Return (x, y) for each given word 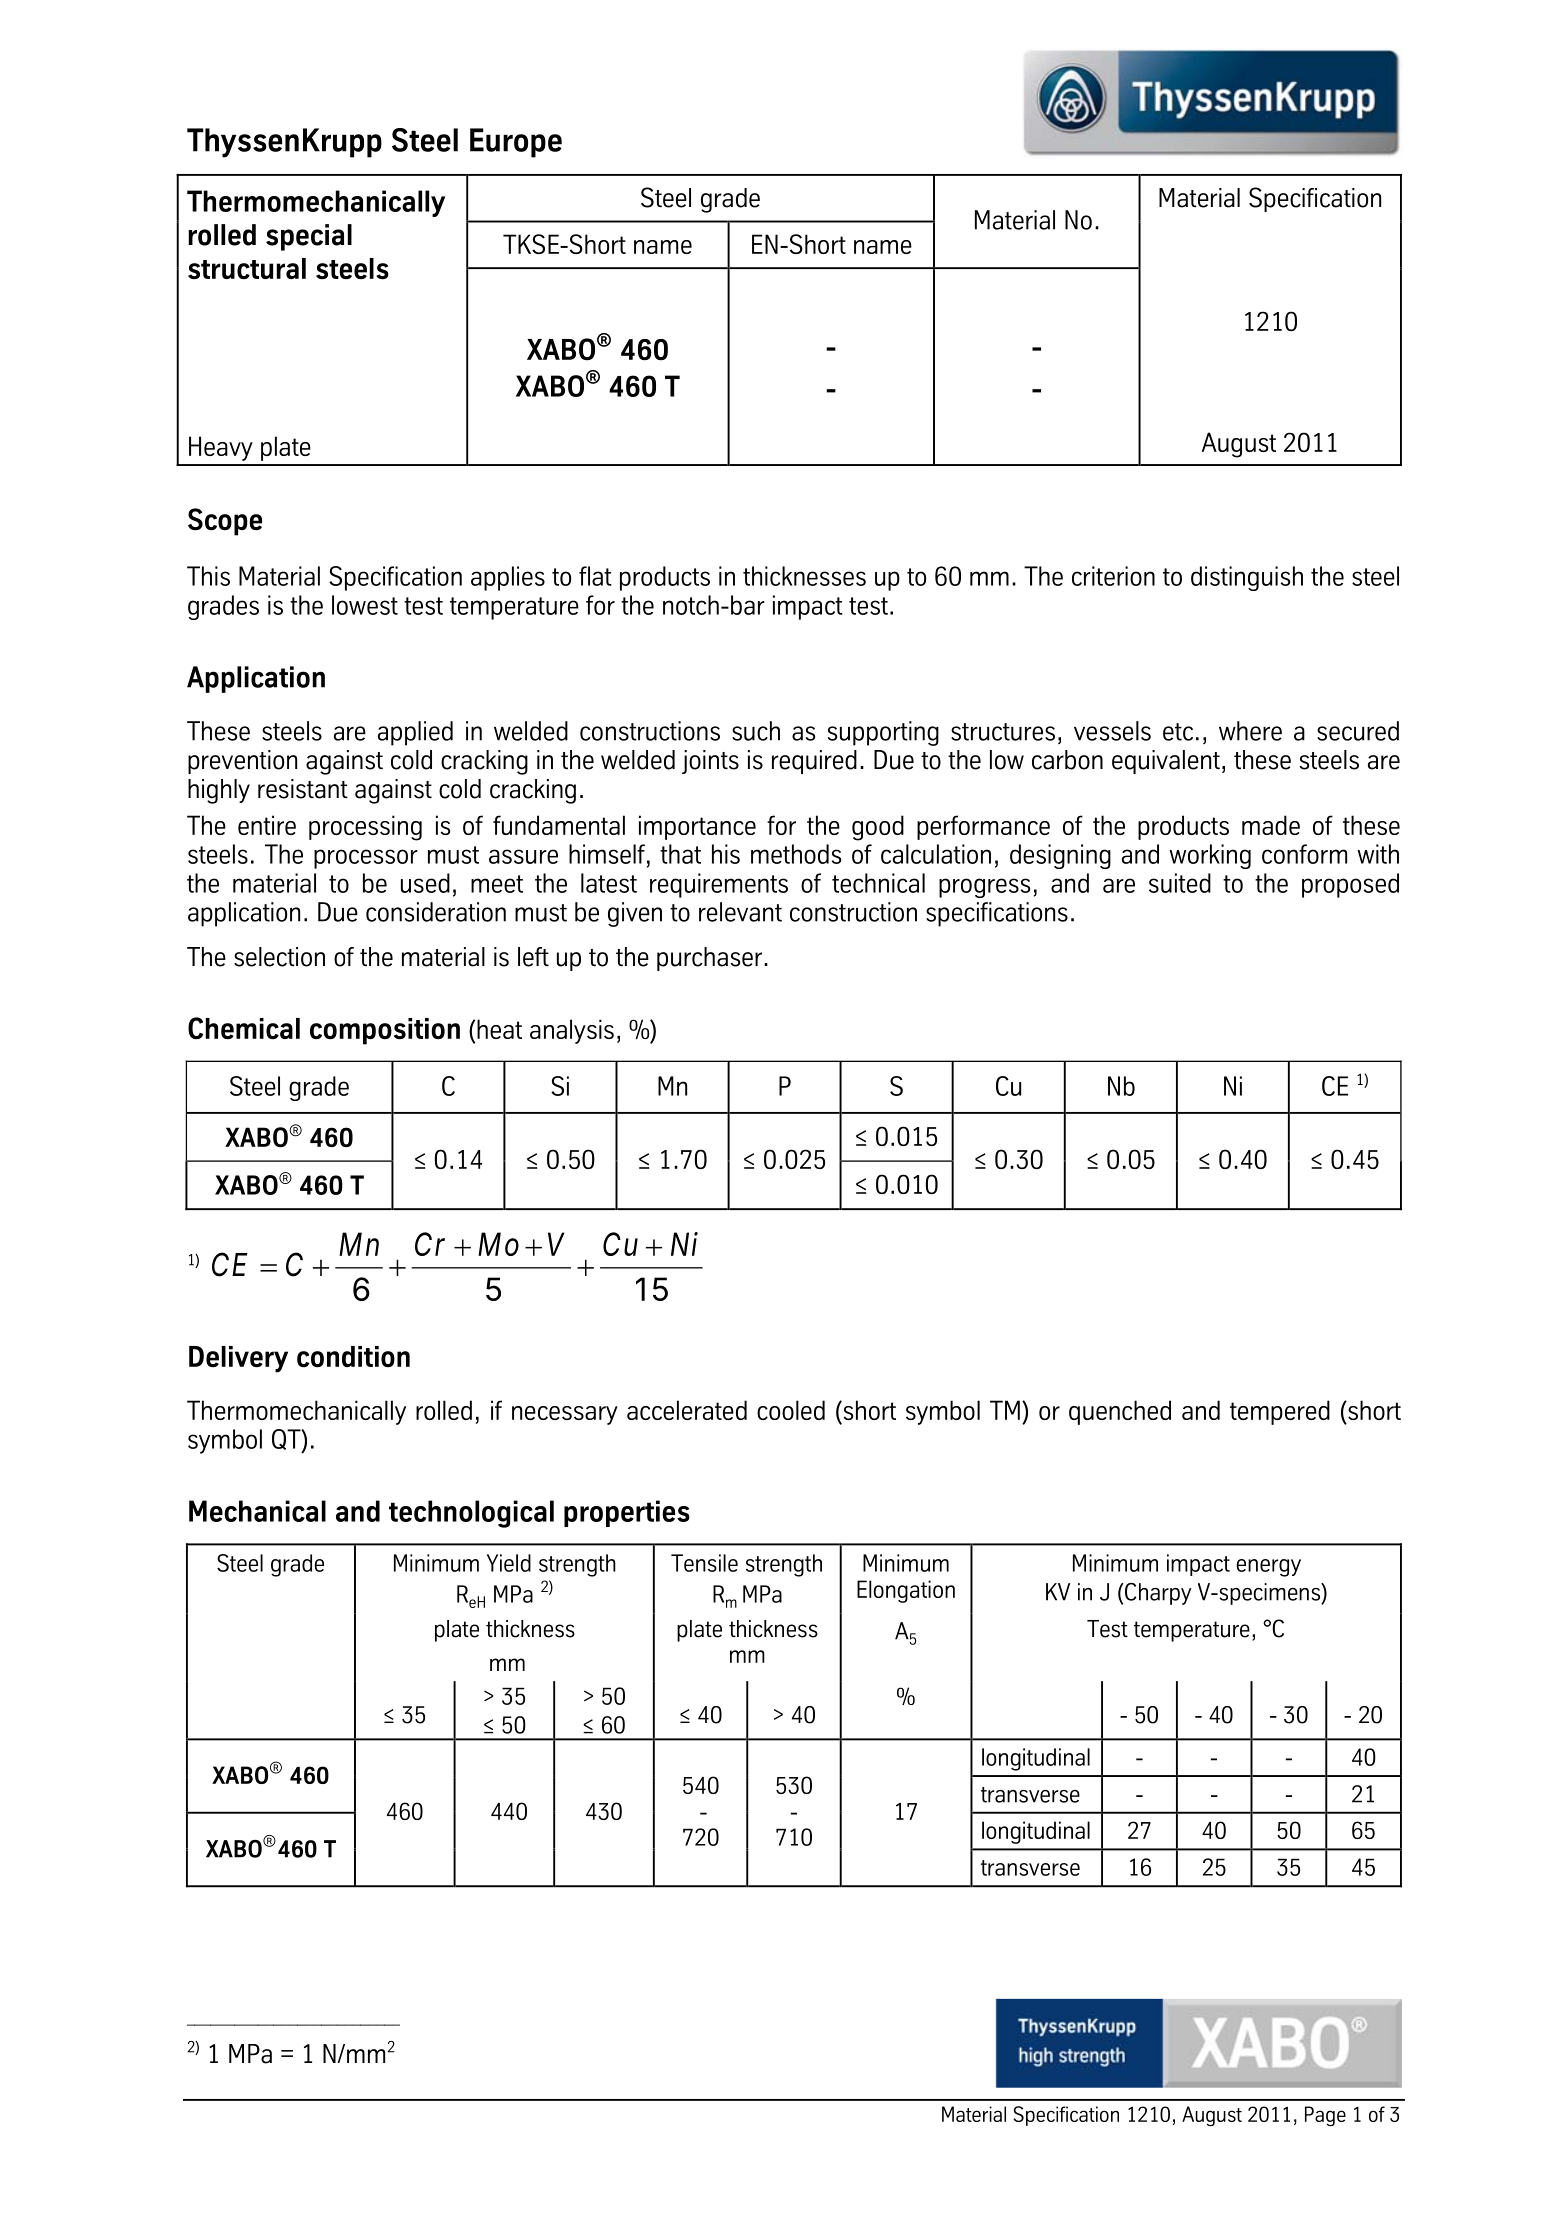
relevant (740, 912)
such (756, 731)
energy (1268, 1568)
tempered (1280, 1412)
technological (471, 1514)
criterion (1113, 576)
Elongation (906, 1591)
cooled (791, 1410)
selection (279, 957)
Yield (509, 1563)
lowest (365, 605)
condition (353, 1357)
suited (1180, 883)
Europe (516, 143)
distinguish (1247, 578)
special (309, 237)
